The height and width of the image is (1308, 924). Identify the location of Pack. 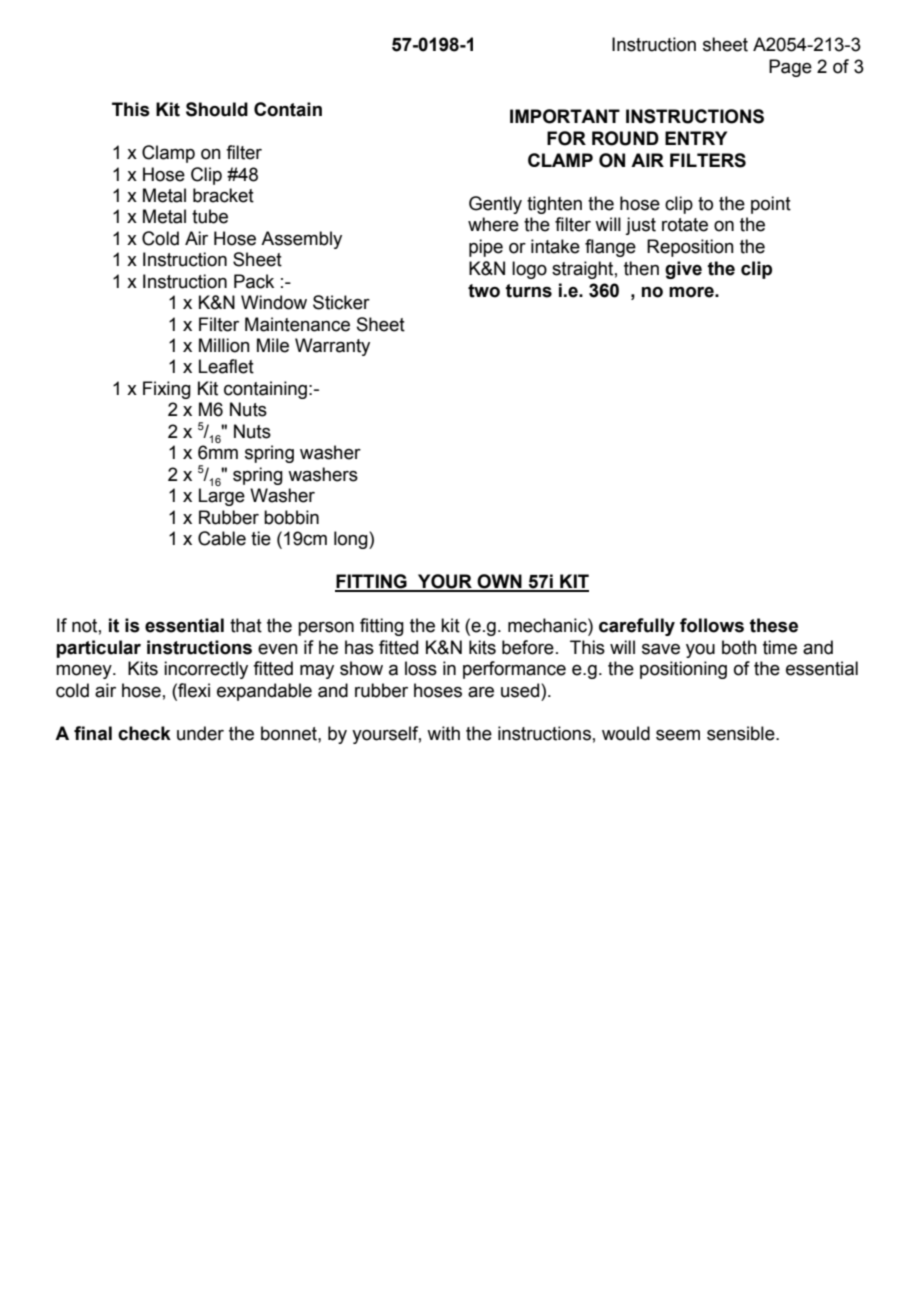
(254, 281).
